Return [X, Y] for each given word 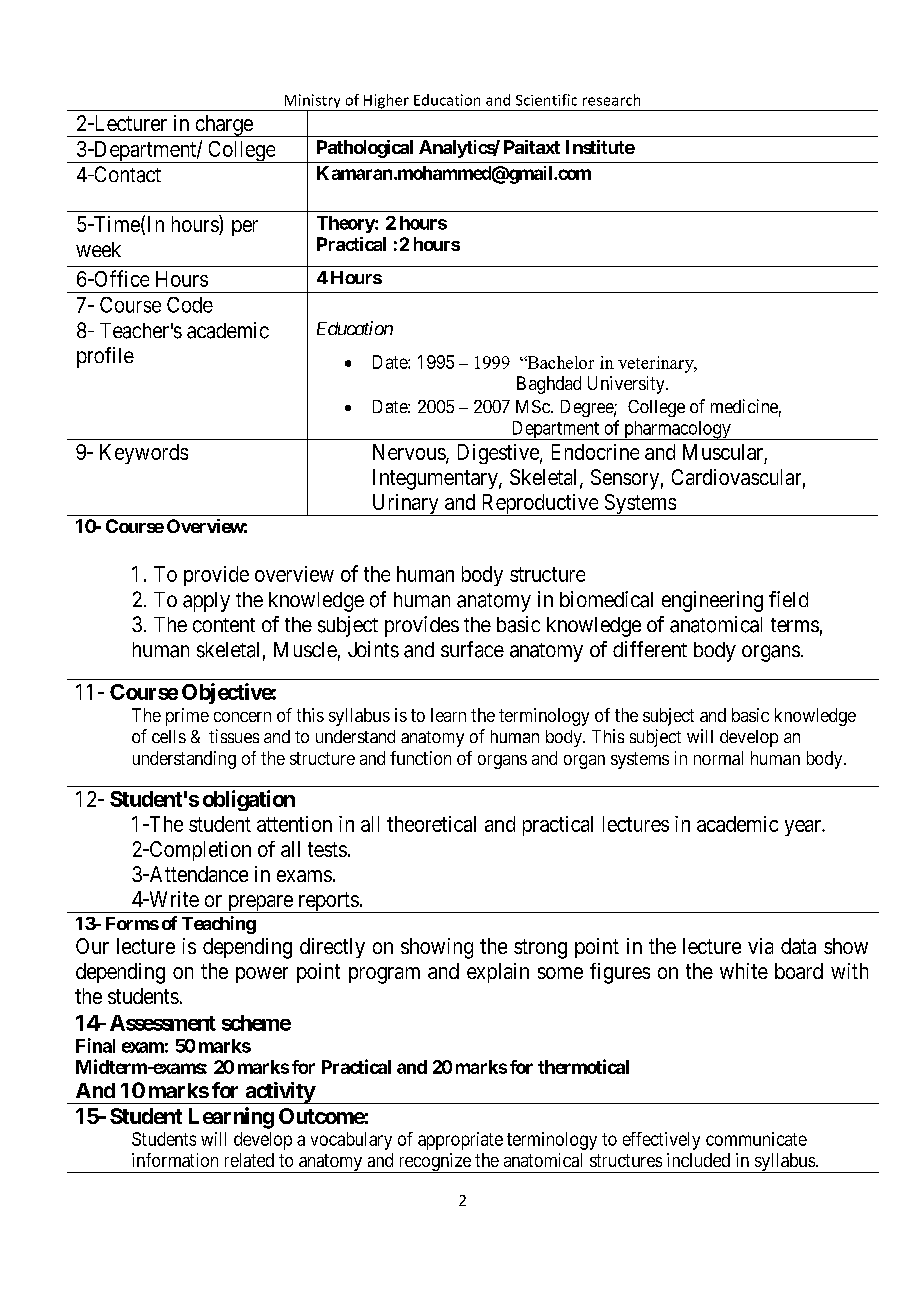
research [611, 100]
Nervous [409, 452]
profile [105, 357]
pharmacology [677, 430]
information [175, 1160]
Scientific [546, 100]
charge [223, 126]
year [804, 828]
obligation [249, 800]
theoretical [431, 824]
